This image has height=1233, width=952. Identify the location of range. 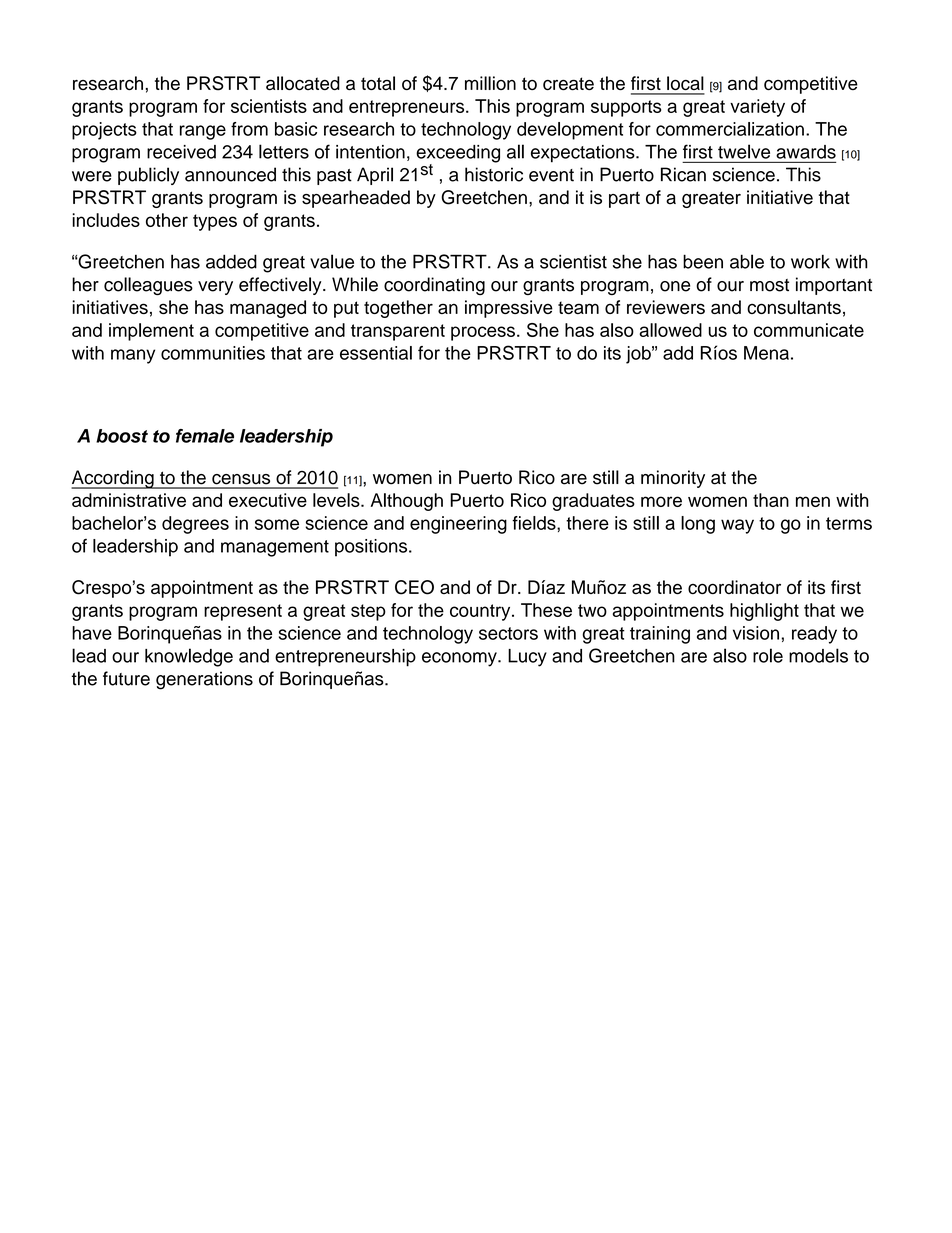
(203, 132).
